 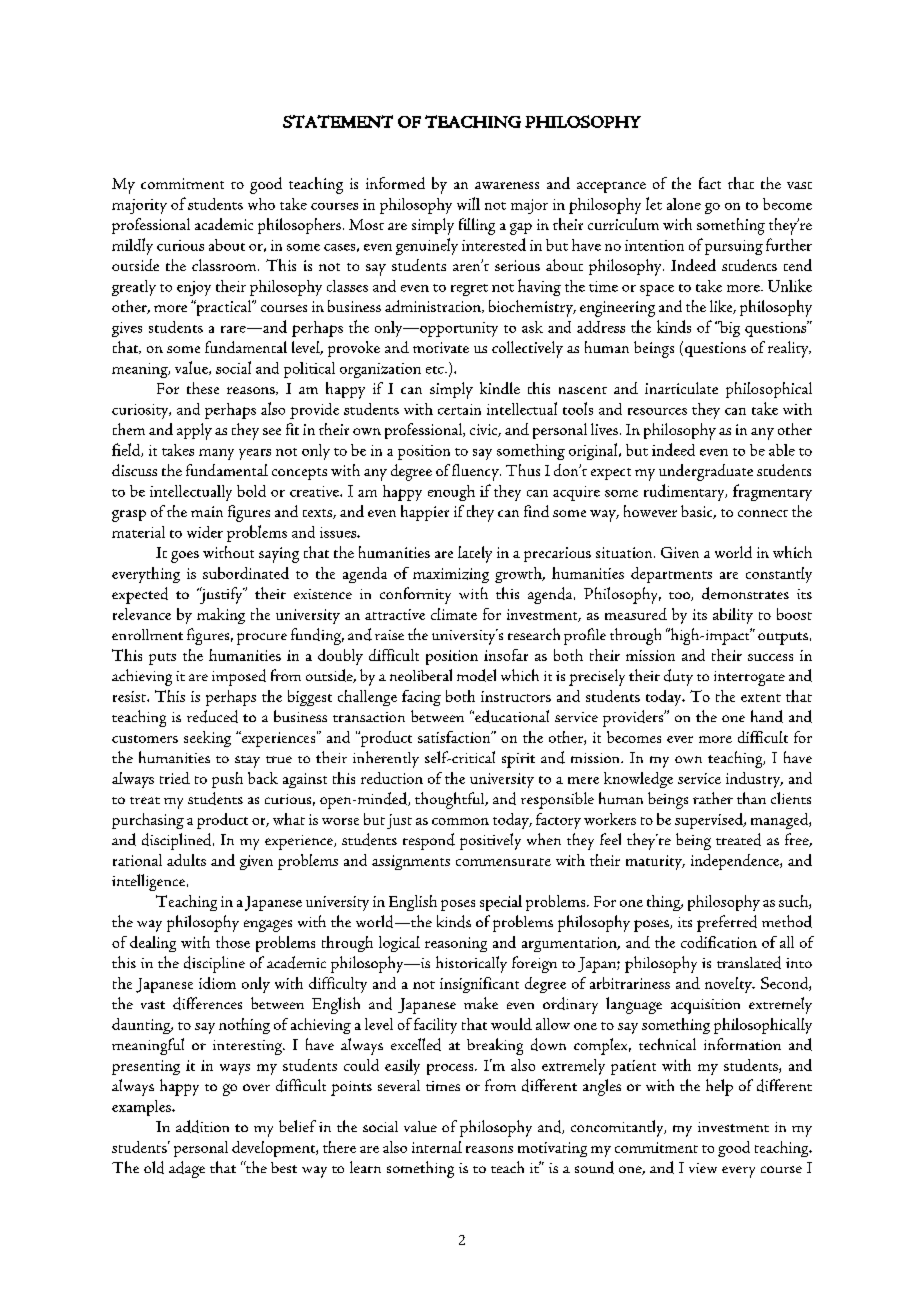 I want to click on alone, so click(x=684, y=204).
